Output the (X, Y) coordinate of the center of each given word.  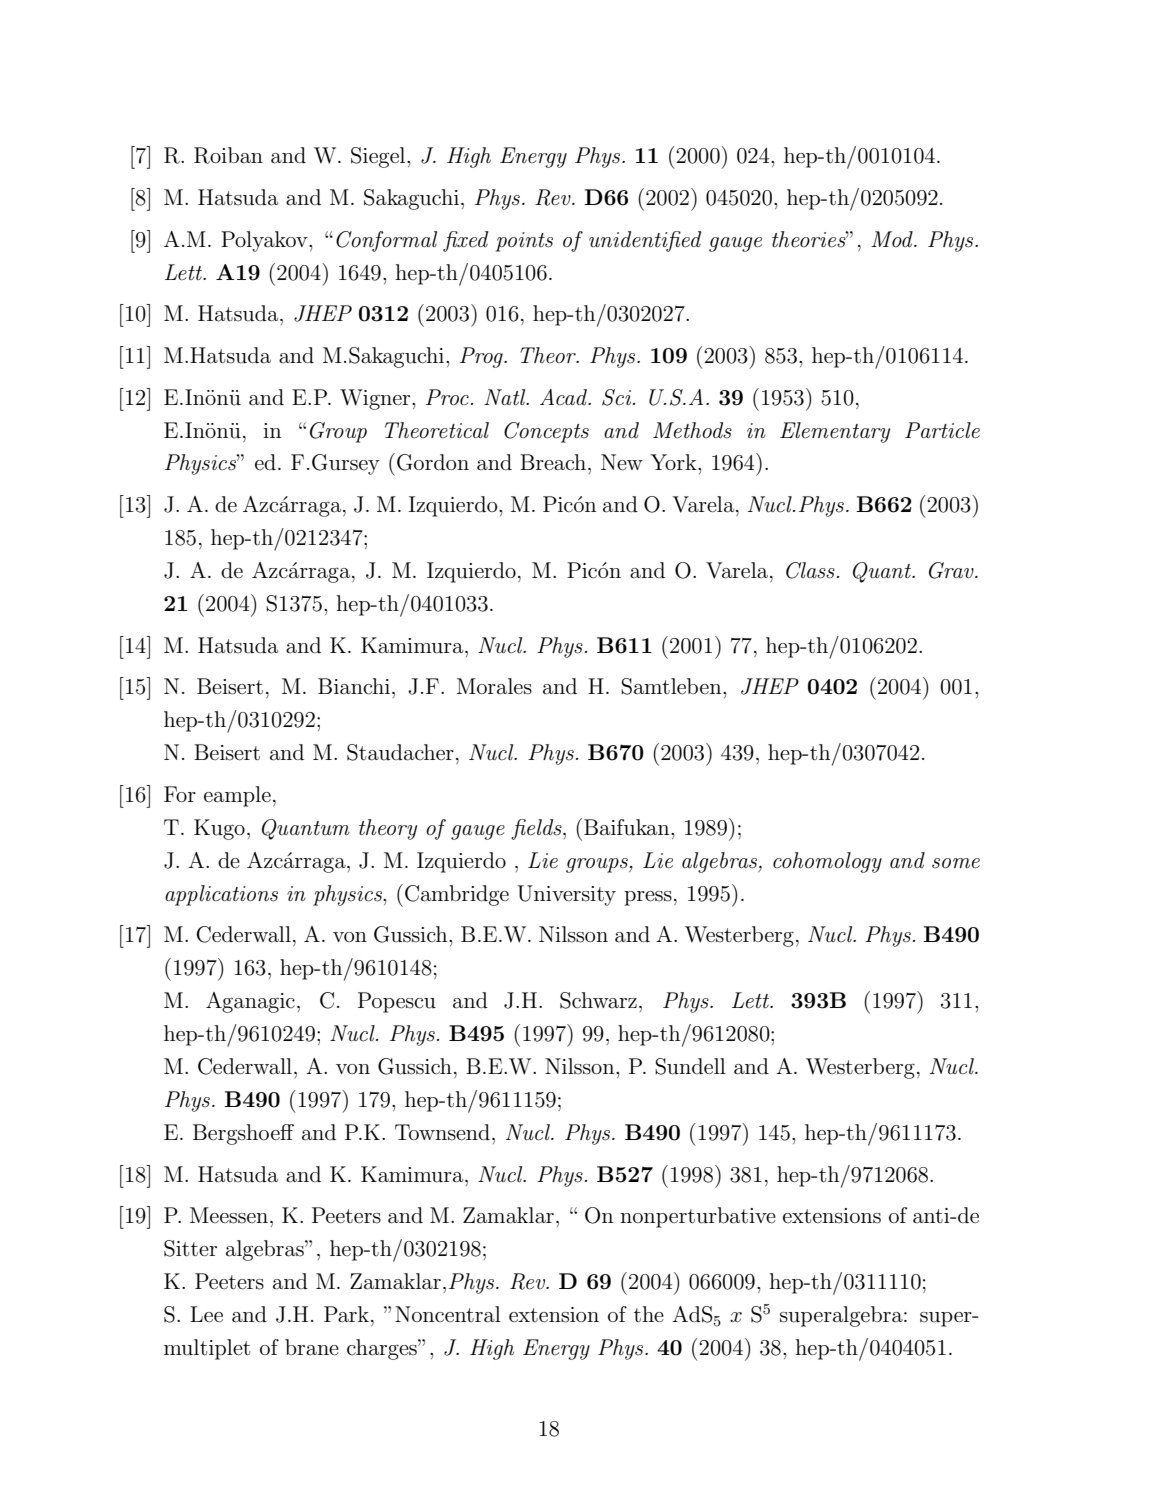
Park (346, 1314)
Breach (554, 462)
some (956, 863)
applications (221, 895)
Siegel (379, 157)
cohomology (827, 862)
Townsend (442, 1132)
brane (312, 1347)
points (524, 242)
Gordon (433, 462)
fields (537, 829)
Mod (893, 239)
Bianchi (354, 686)
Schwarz (598, 1000)
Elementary (835, 432)
